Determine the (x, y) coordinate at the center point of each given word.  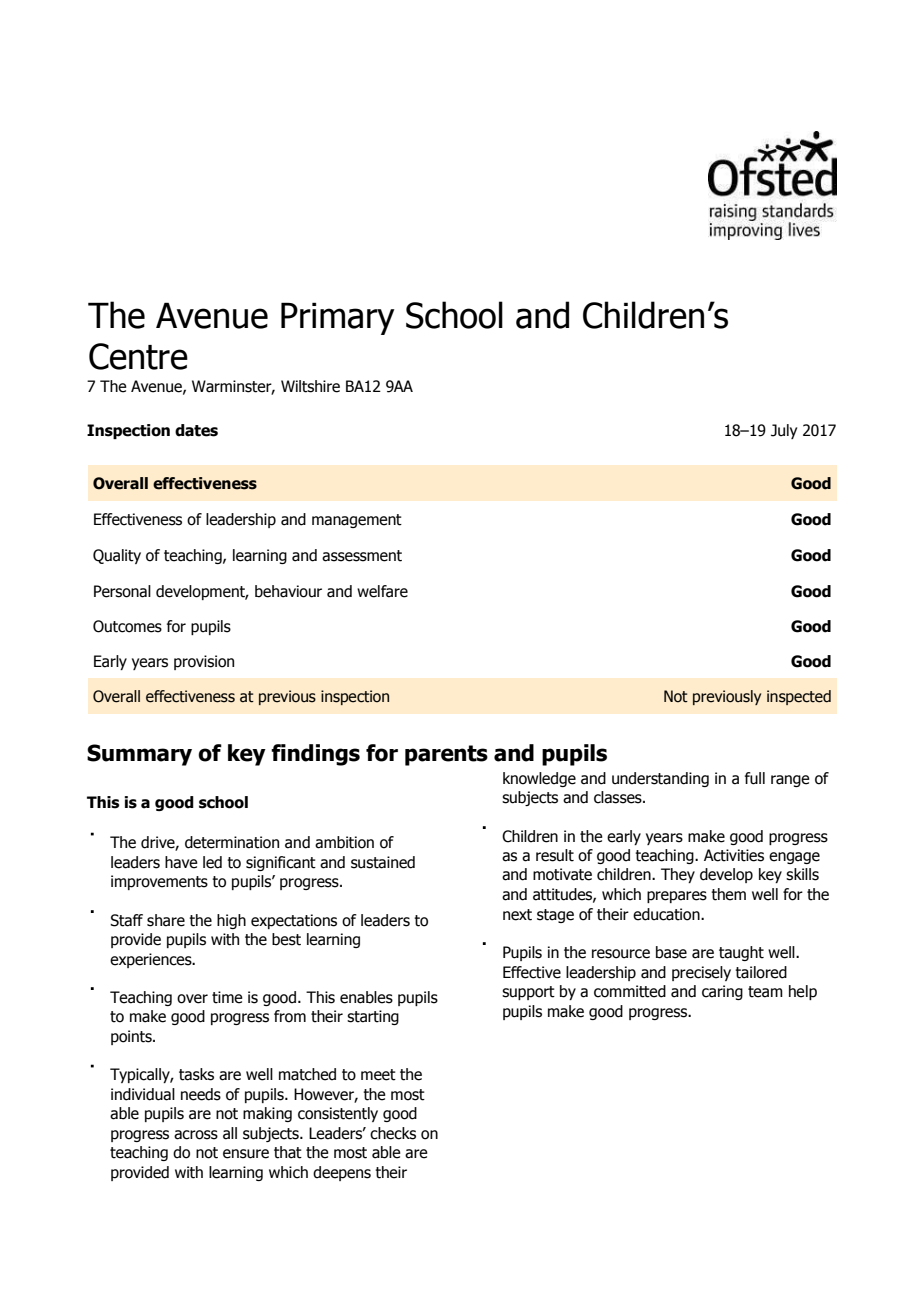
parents (446, 755)
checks (393, 1133)
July (784, 431)
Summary (139, 755)
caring (722, 992)
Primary (338, 318)
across (196, 1135)
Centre (138, 356)
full (755, 778)
